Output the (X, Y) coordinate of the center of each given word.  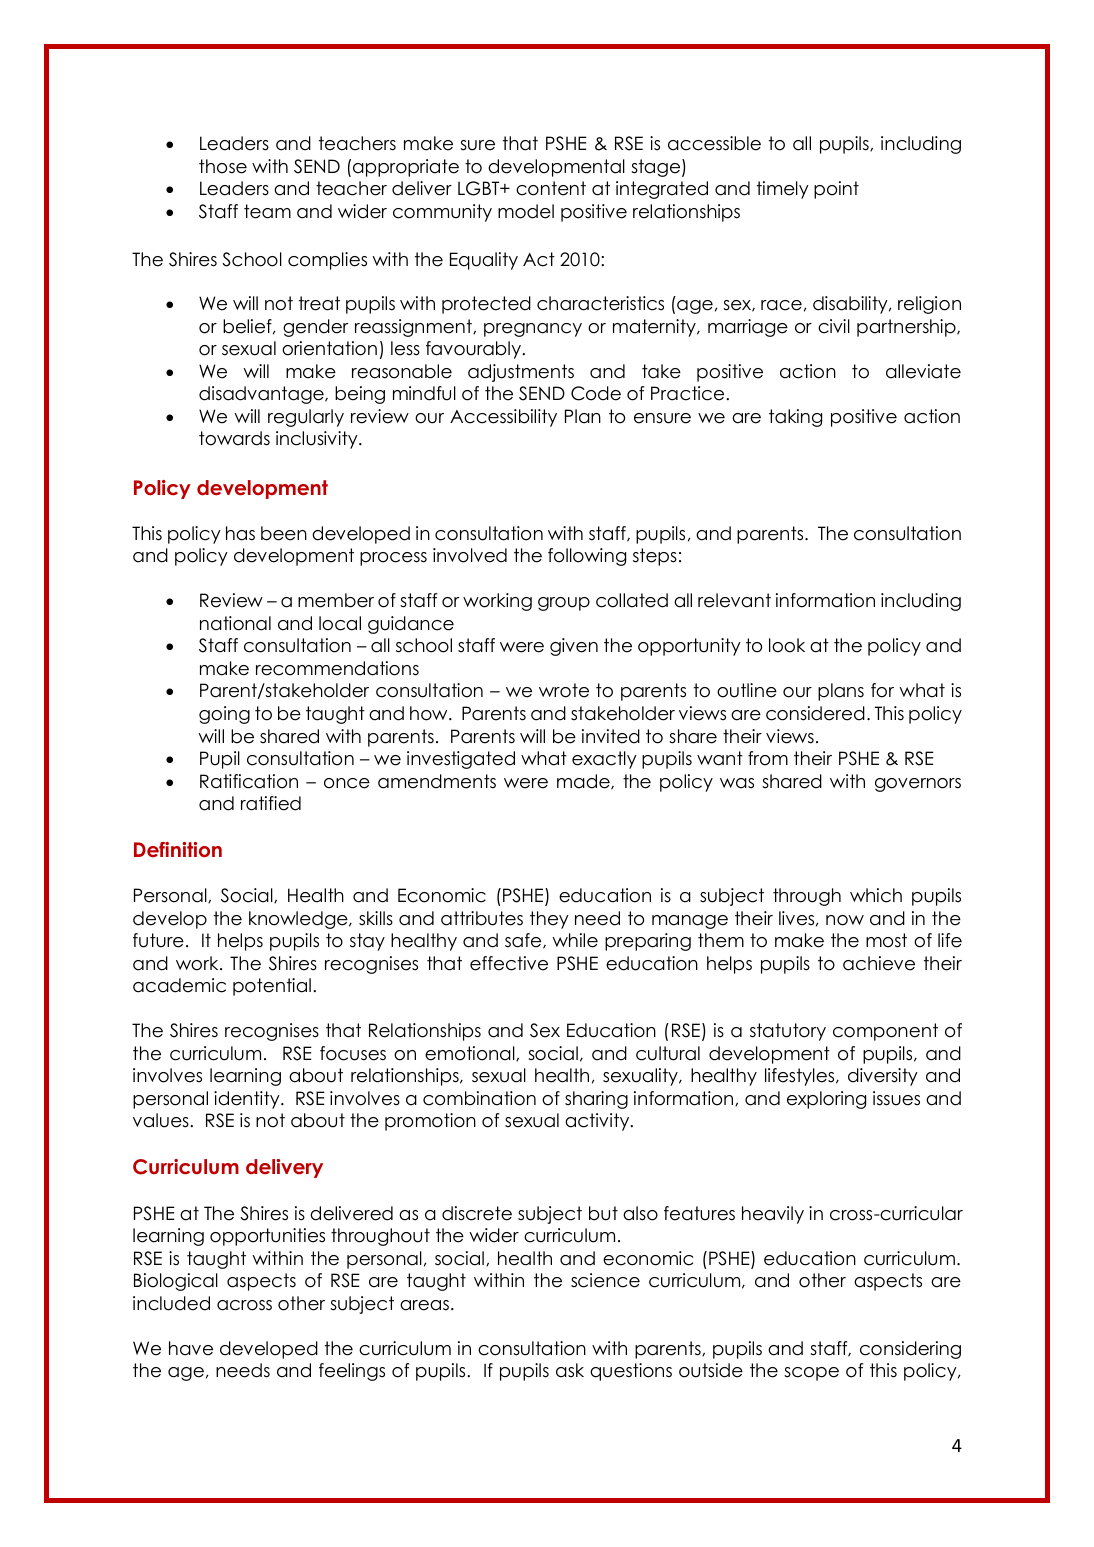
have (191, 1348)
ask (570, 1370)
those (223, 166)
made (584, 782)
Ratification (249, 781)
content (551, 188)
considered (815, 713)
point (836, 190)
